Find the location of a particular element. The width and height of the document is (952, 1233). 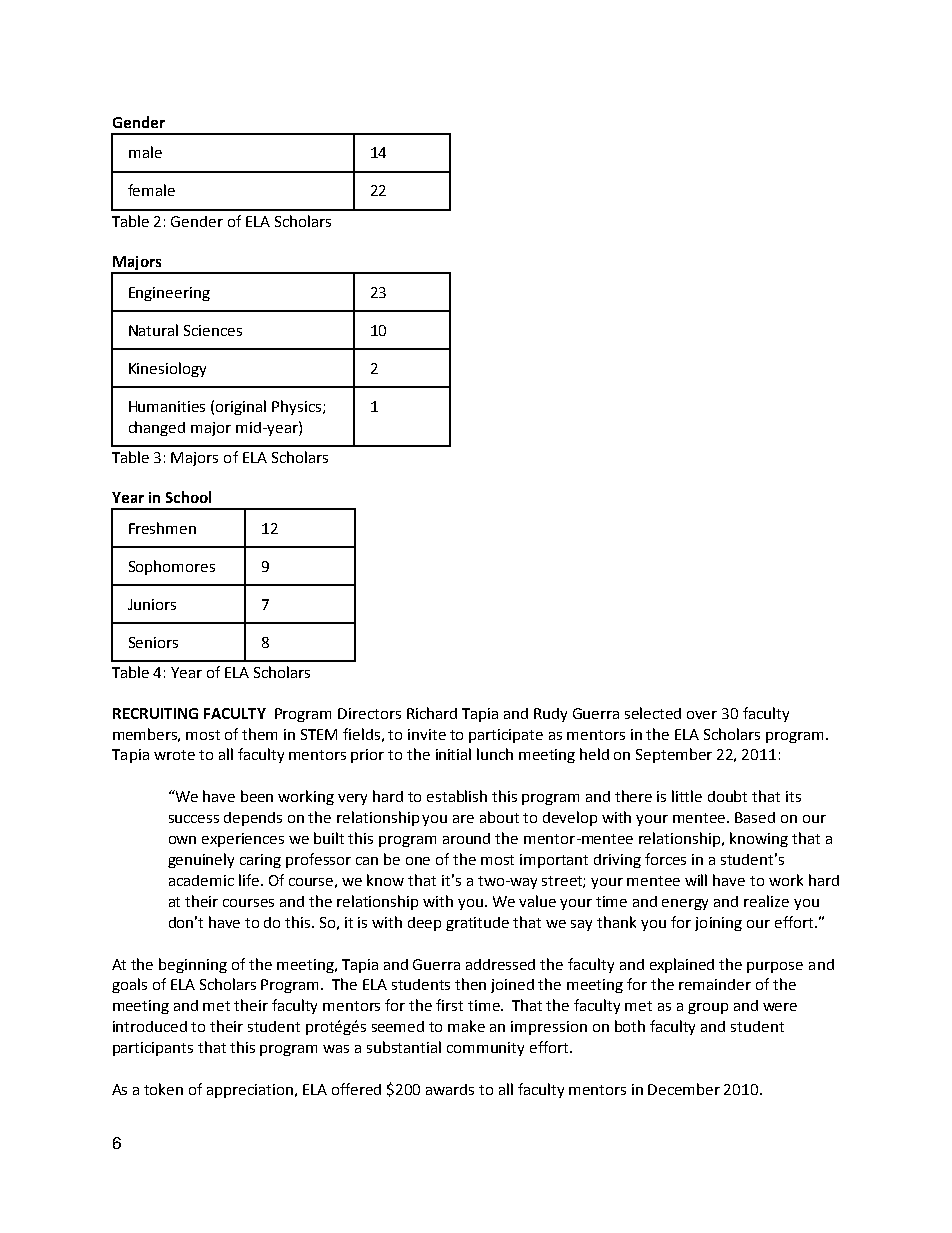

original is located at coordinates (241, 407).
